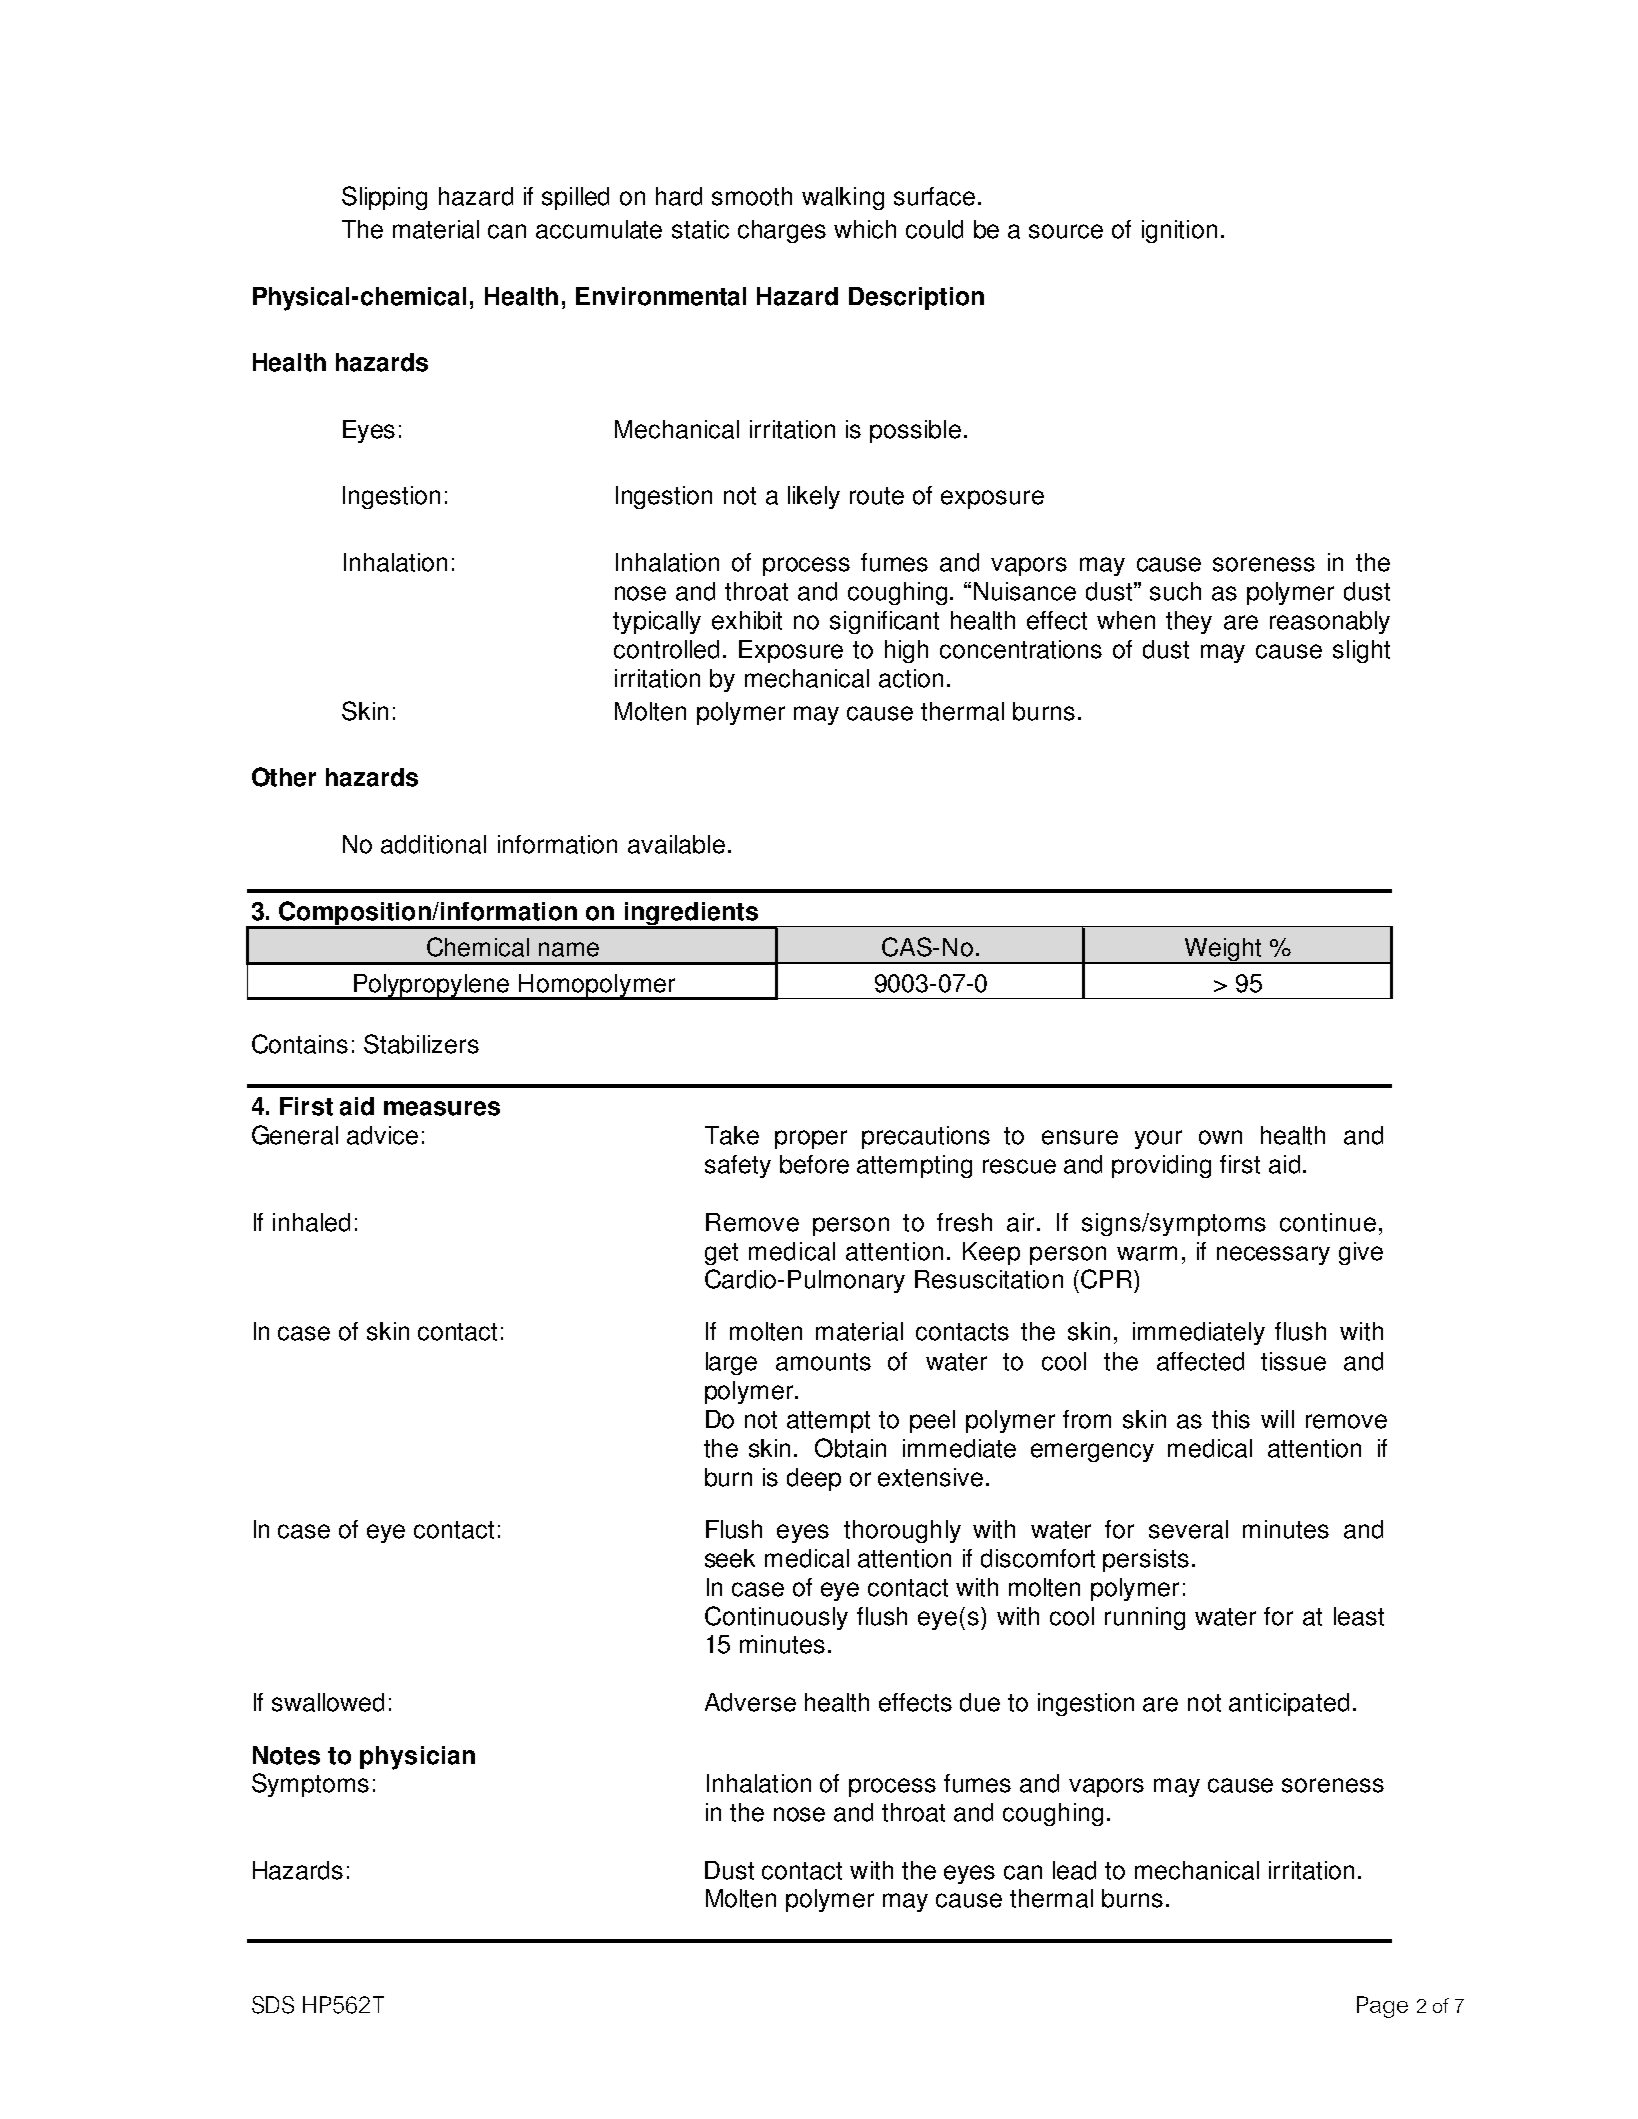 Image resolution: width=1638 pixels, height=2119 pixels. What do you see at coordinates (1179, 231) in the screenshot?
I see `ignition` at bounding box center [1179, 231].
